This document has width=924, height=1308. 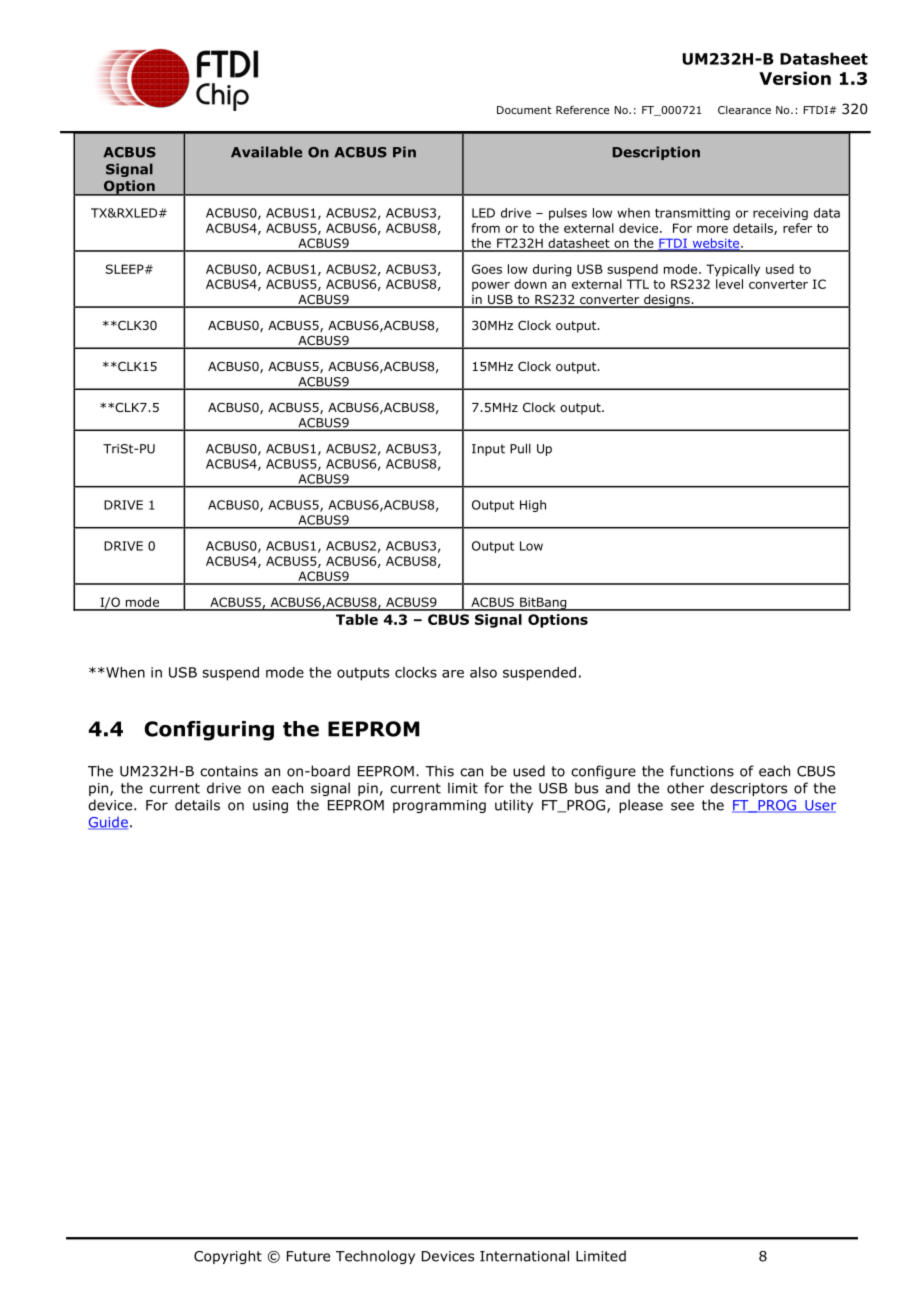 What do you see at coordinates (228, 1257) in the document?
I see `Copyright` at bounding box center [228, 1257].
